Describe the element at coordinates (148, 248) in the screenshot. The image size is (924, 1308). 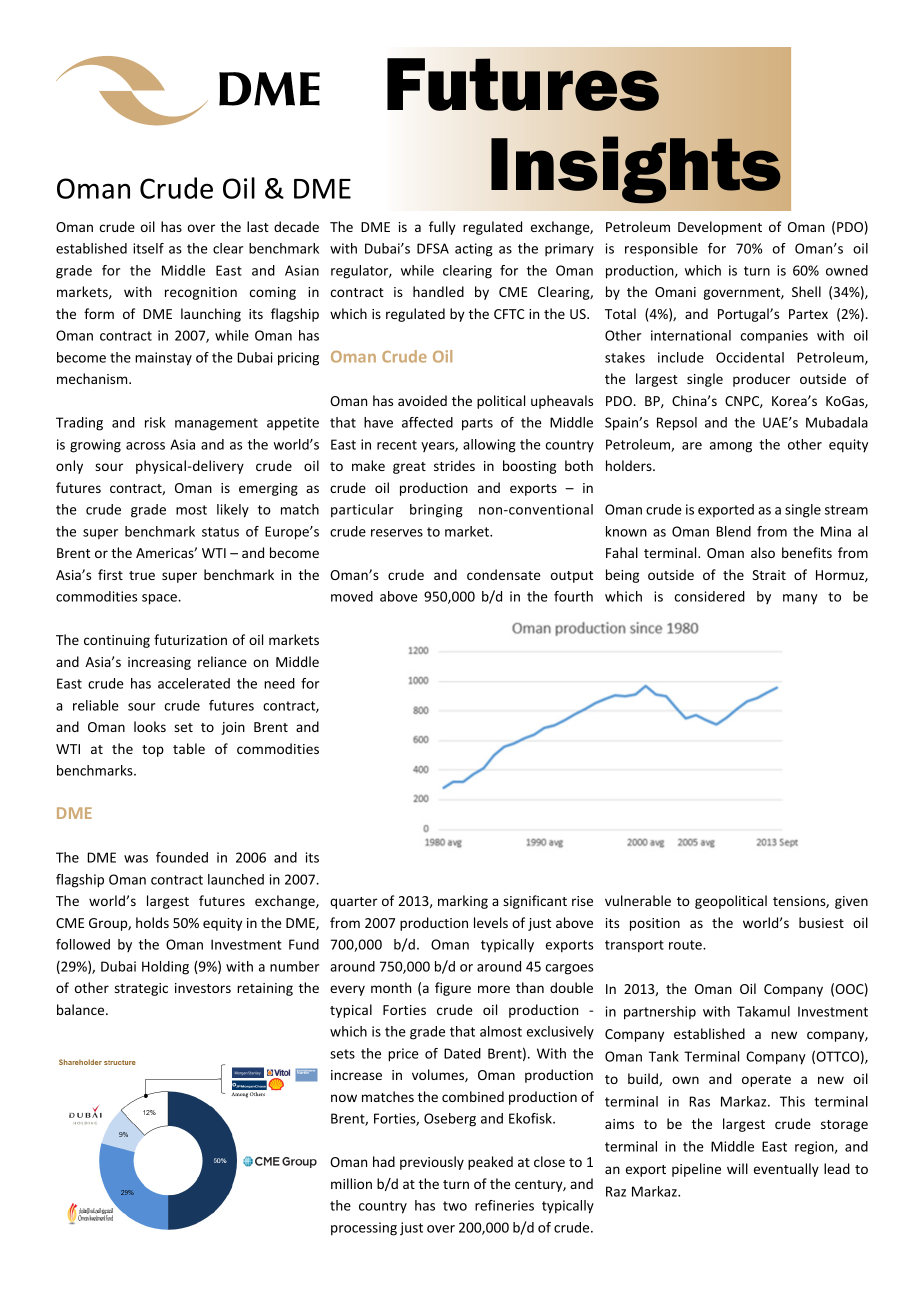
I see `itself` at that location.
